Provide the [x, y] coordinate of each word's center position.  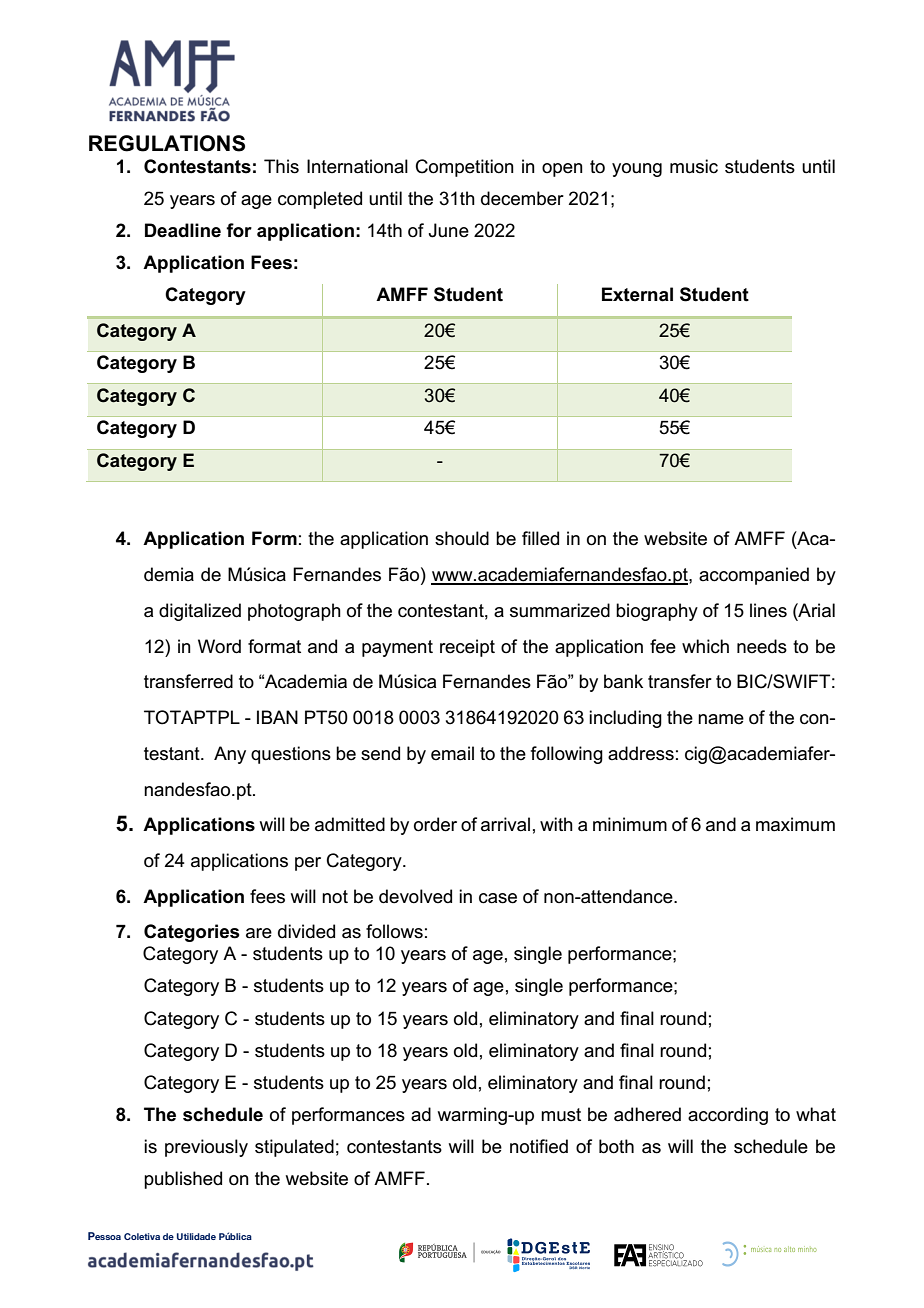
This [281, 166]
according [728, 1116]
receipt [467, 648]
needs [762, 646]
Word [219, 646]
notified [539, 1146]
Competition [465, 168]
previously [206, 1148]
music [694, 166]
